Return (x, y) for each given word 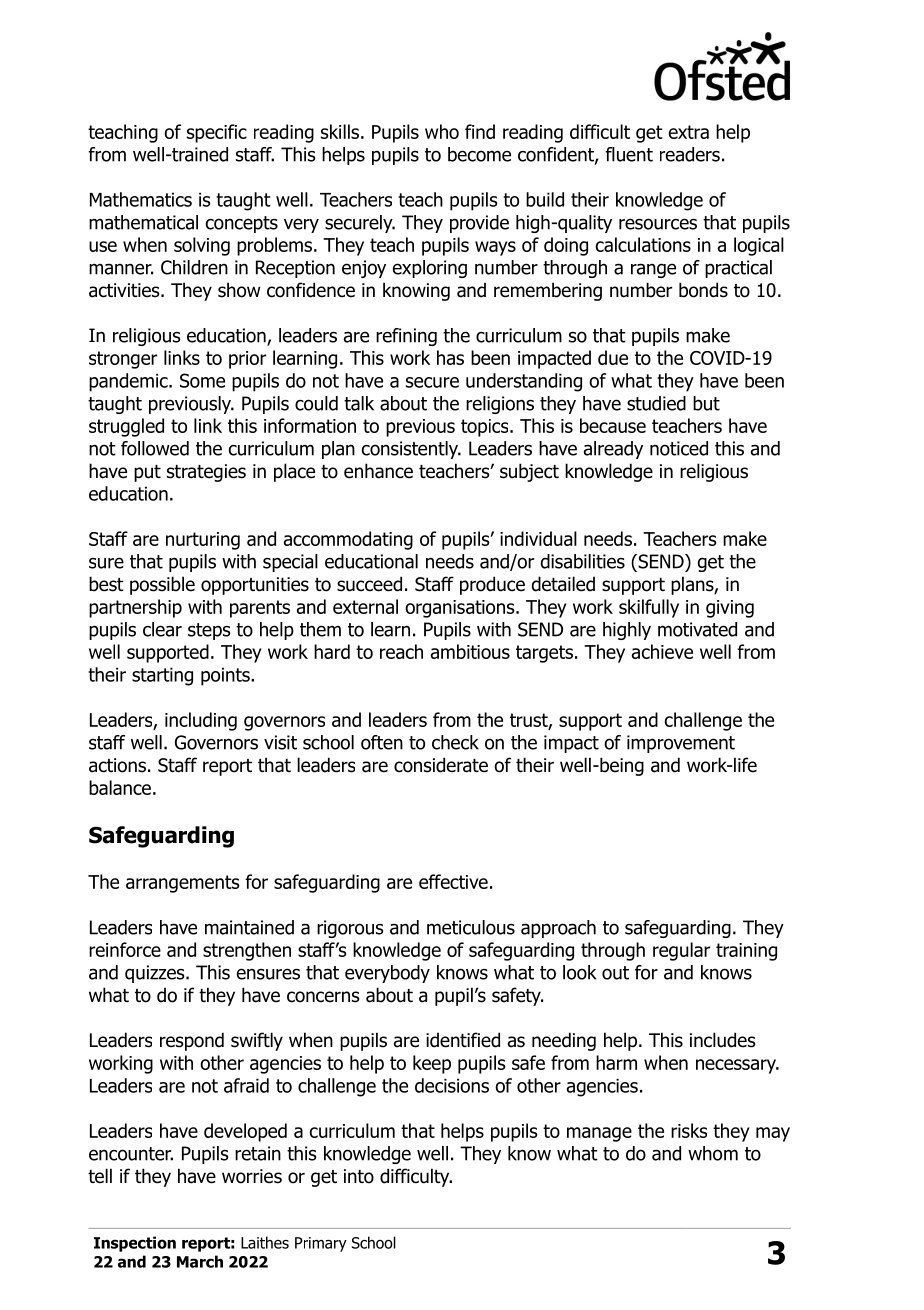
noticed (679, 448)
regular (681, 951)
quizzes (156, 974)
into (359, 1176)
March (200, 1261)
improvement (681, 744)
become (479, 154)
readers (690, 154)
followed (155, 448)
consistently (411, 450)
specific (217, 133)
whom (713, 1153)
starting (162, 676)
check (455, 742)
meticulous (471, 927)
